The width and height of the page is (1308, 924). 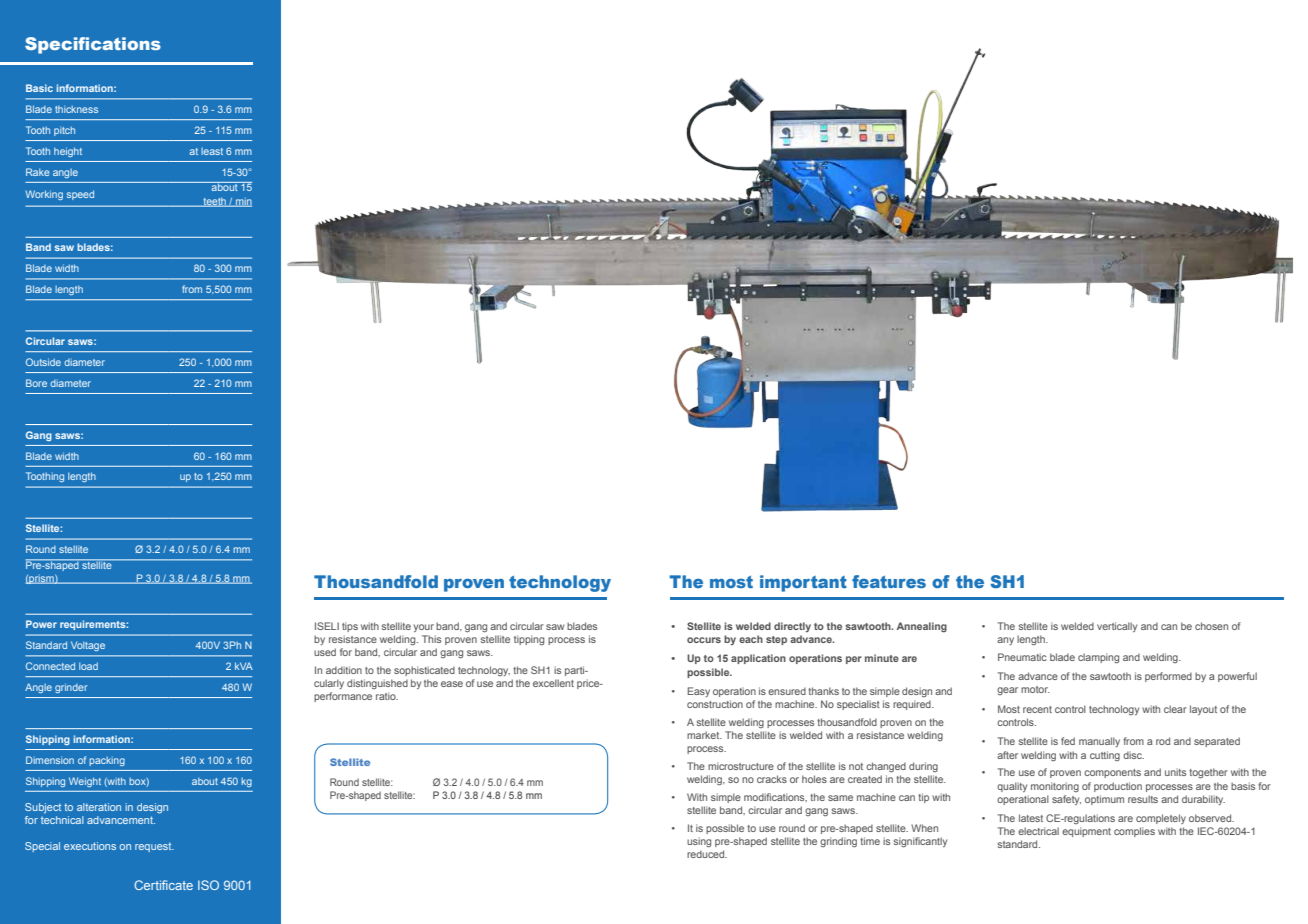 I want to click on vertically, so click(x=1117, y=627).
